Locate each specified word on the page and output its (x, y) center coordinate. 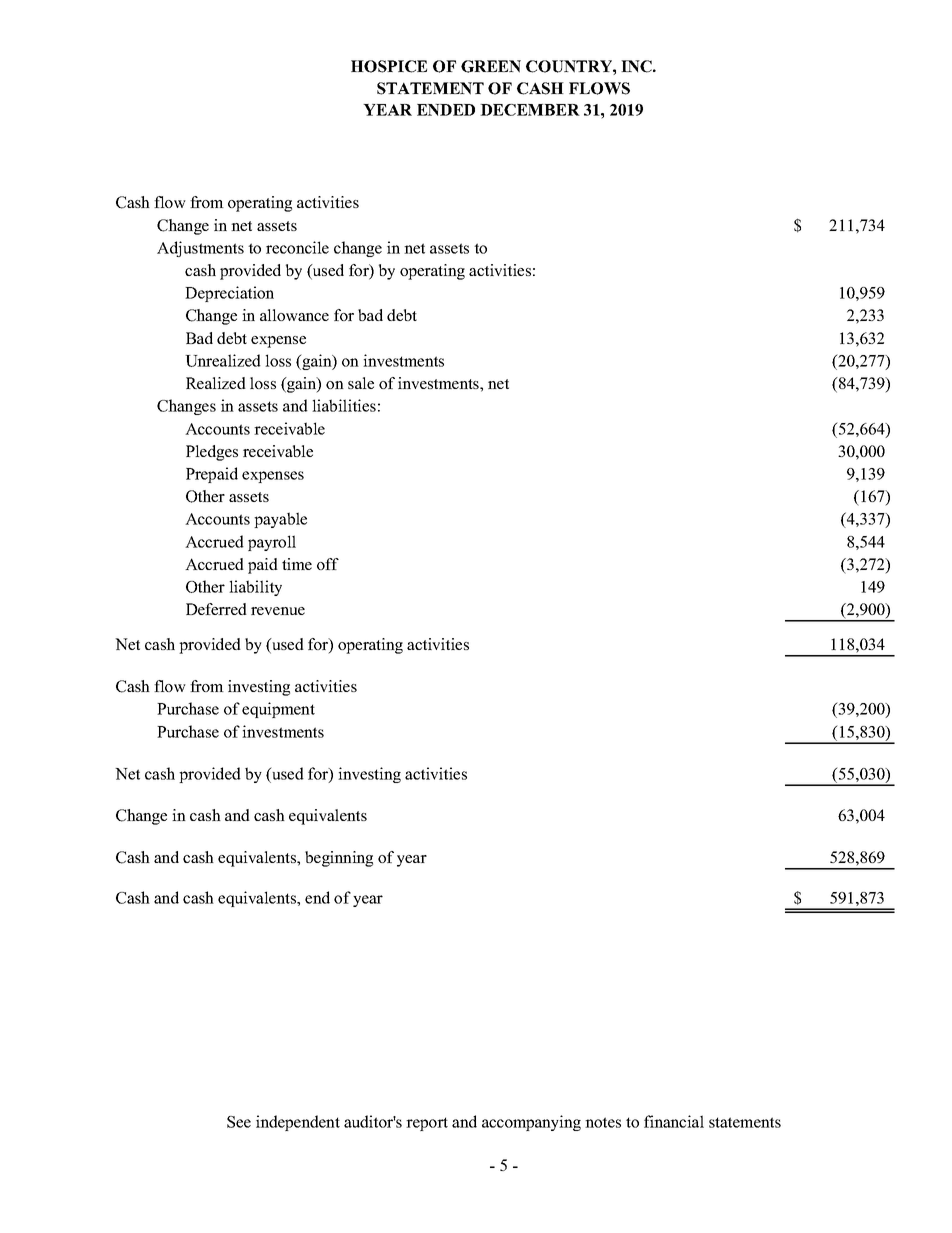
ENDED (446, 110)
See (239, 1122)
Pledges (212, 453)
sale (361, 383)
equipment (278, 710)
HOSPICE (389, 66)
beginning (339, 859)
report (427, 1124)
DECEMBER (530, 110)
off (328, 564)
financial (674, 1121)
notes (603, 1122)
